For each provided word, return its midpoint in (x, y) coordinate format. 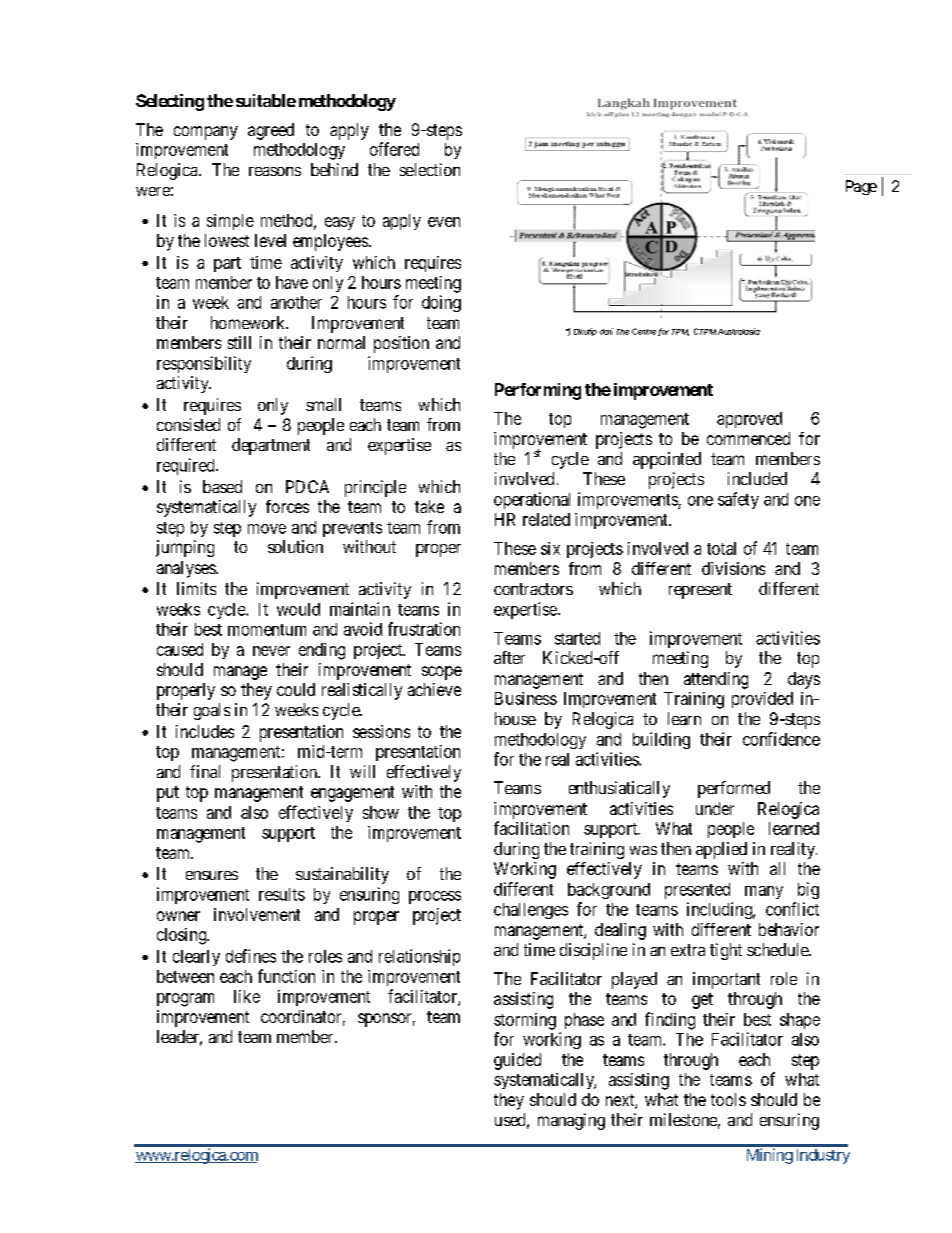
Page (861, 187)
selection (430, 169)
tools (728, 1099)
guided (517, 1061)
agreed (271, 131)
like (247, 996)
